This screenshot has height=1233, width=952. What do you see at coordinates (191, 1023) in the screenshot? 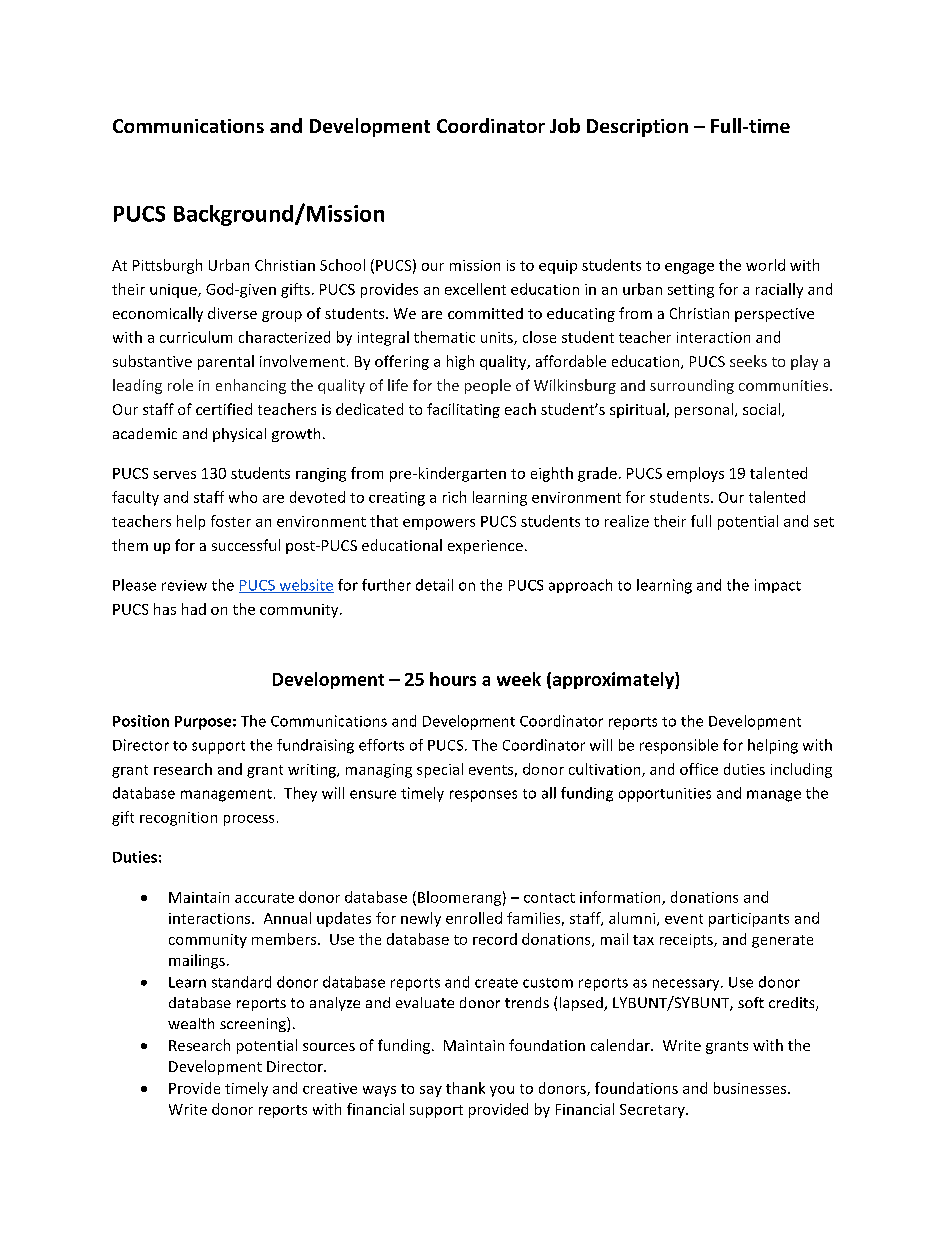
I see `wealth` at bounding box center [191, 1023].
